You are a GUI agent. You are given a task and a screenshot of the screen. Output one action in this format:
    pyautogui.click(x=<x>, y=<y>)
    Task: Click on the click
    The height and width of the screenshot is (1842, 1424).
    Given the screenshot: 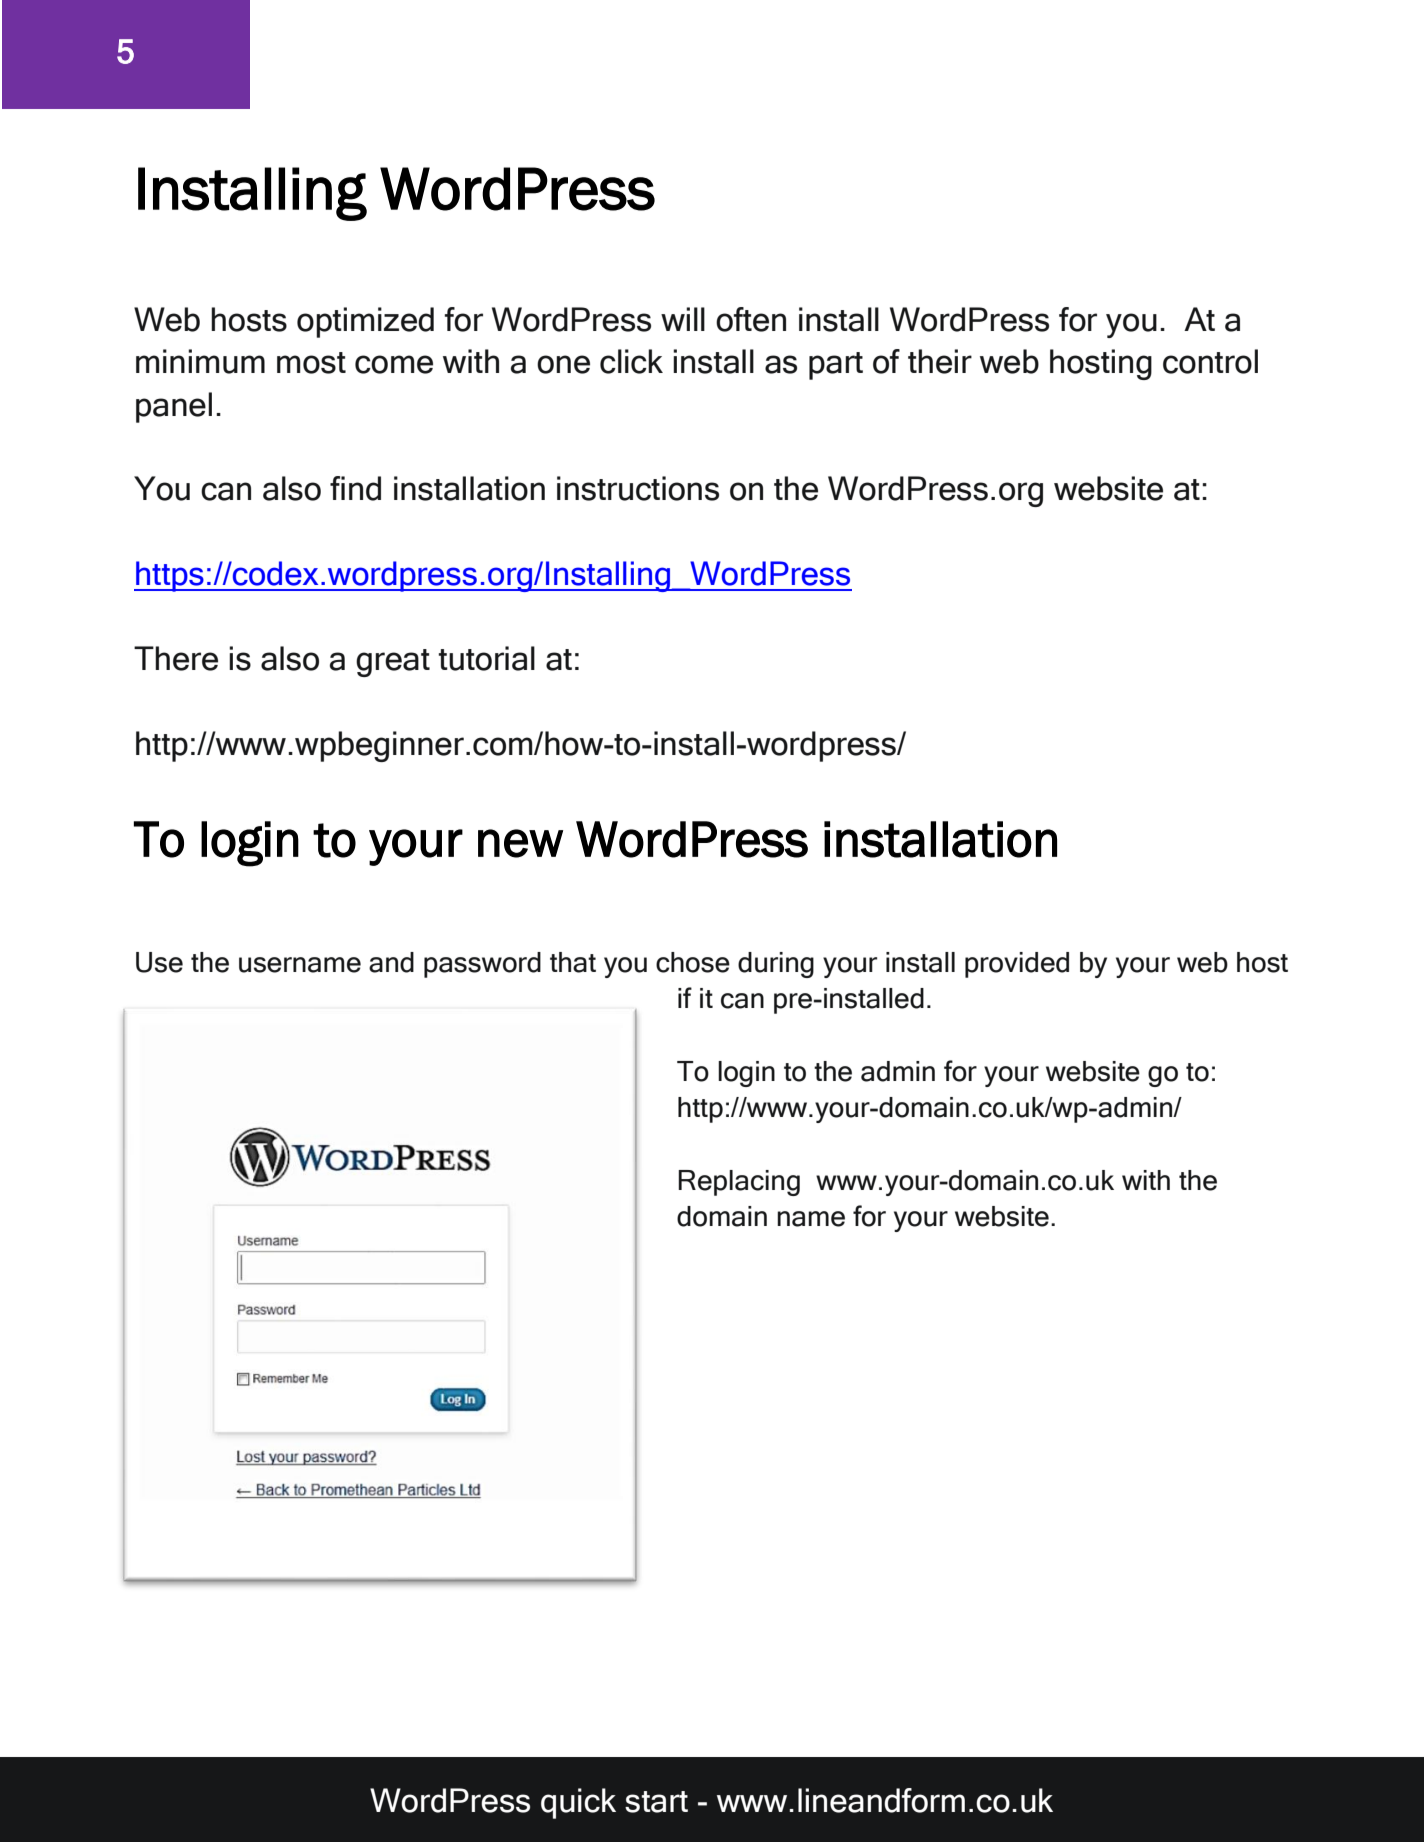 What is the action you would take?
    pyautogui.click(x=631, y=361)
